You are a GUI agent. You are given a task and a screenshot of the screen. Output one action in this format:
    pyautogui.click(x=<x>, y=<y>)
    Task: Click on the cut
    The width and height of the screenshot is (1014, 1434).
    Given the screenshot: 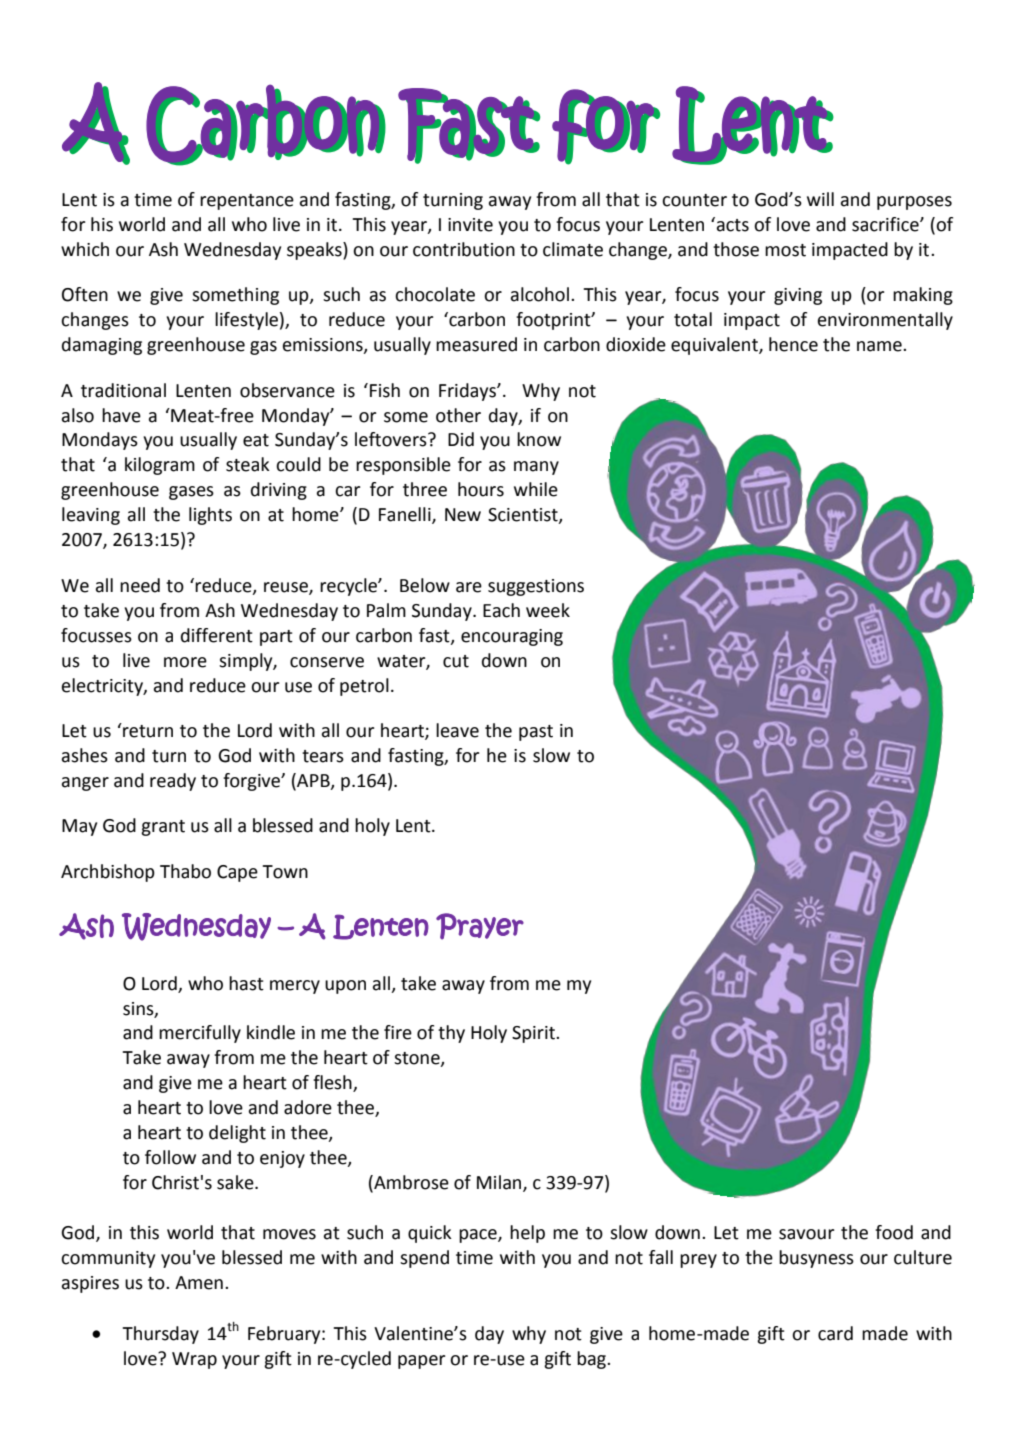 What is the action you would take?
    pyautogui.click(x=456, y=661)
